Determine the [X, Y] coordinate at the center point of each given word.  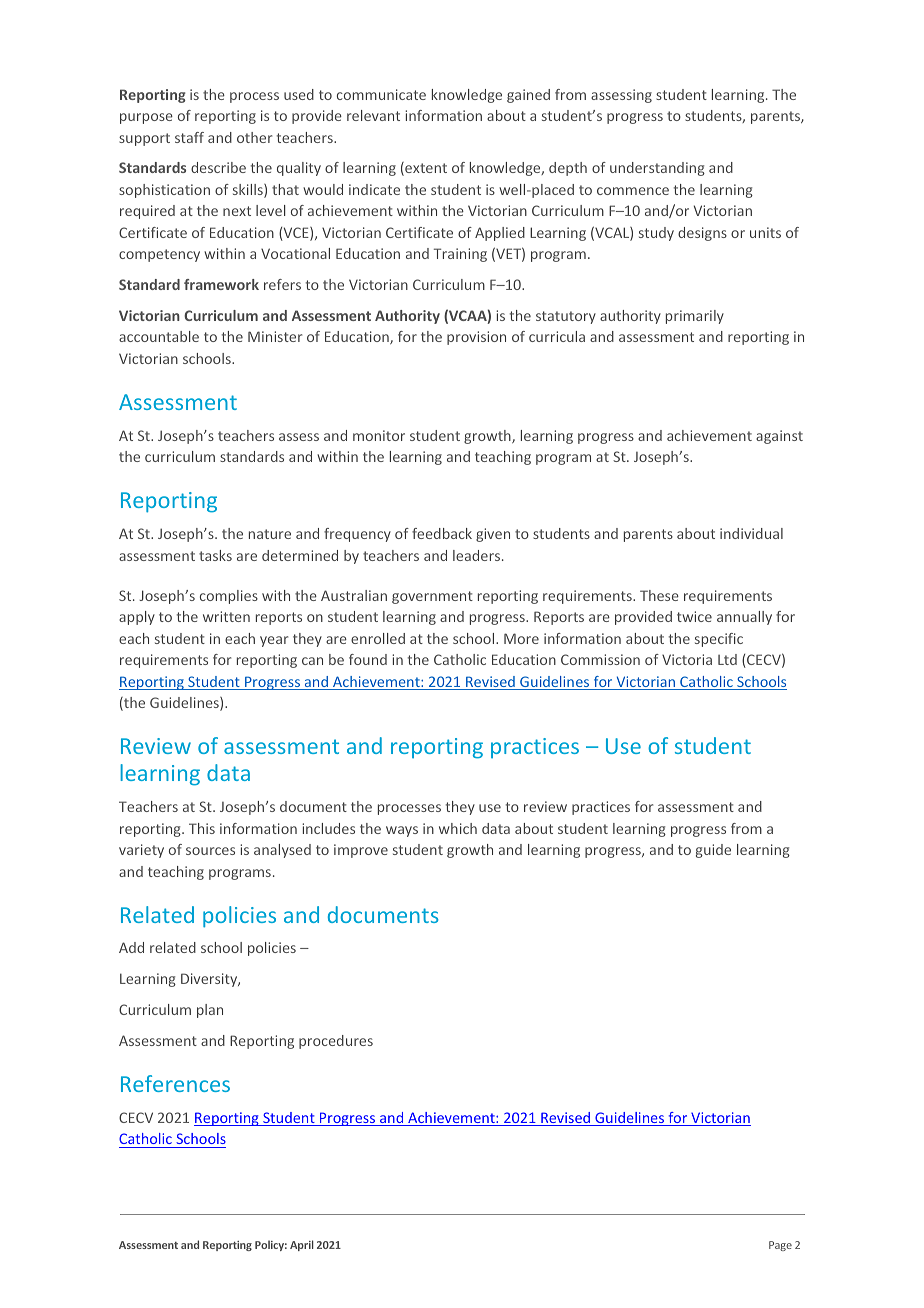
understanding [657, 169]
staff [189, 137]
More [521, 638]
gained [528, 96]
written [226, 616]
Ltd [727, 659]
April [302, 1245]
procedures [336, 1042]
